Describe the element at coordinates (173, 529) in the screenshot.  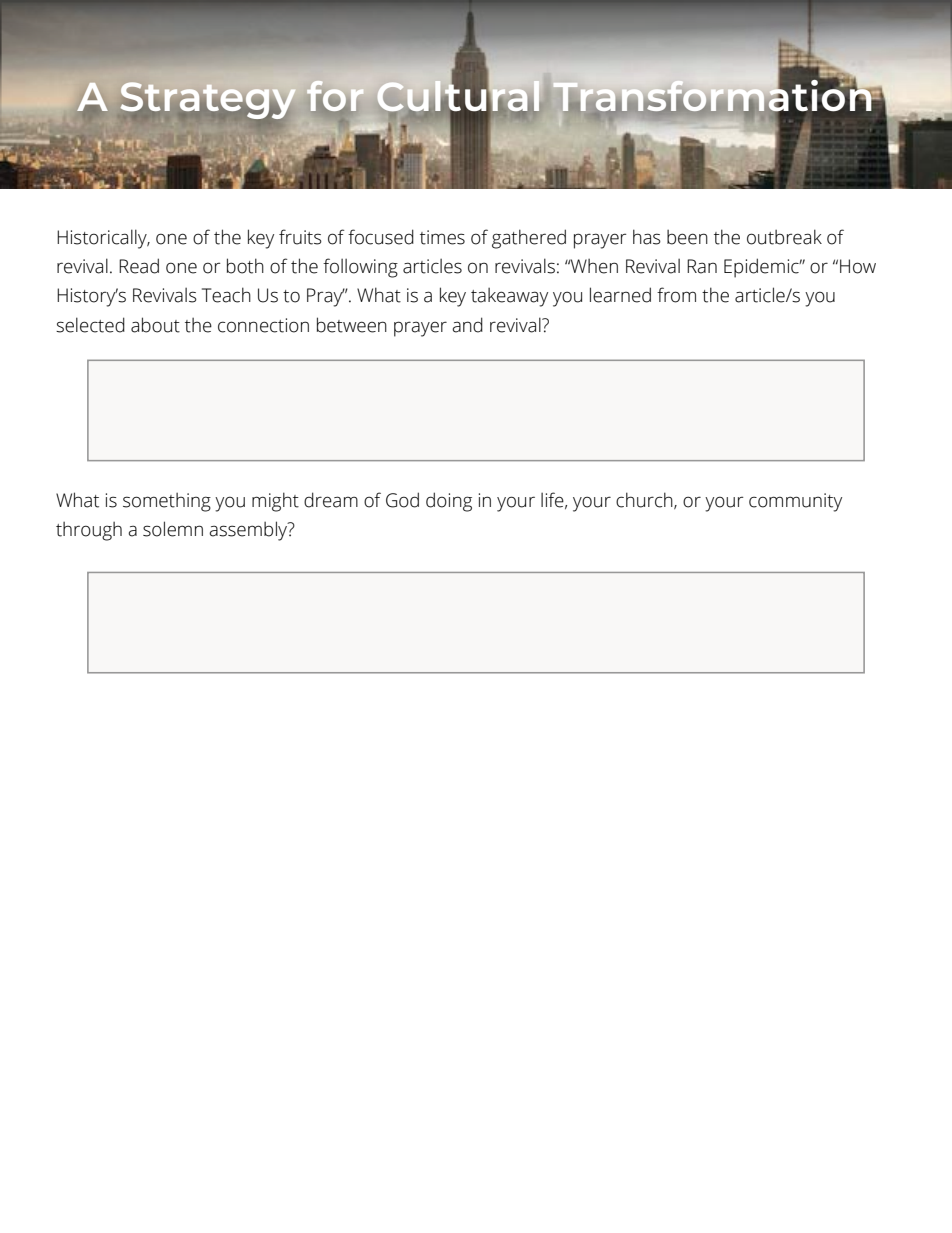
I see `solemn` at that location.
